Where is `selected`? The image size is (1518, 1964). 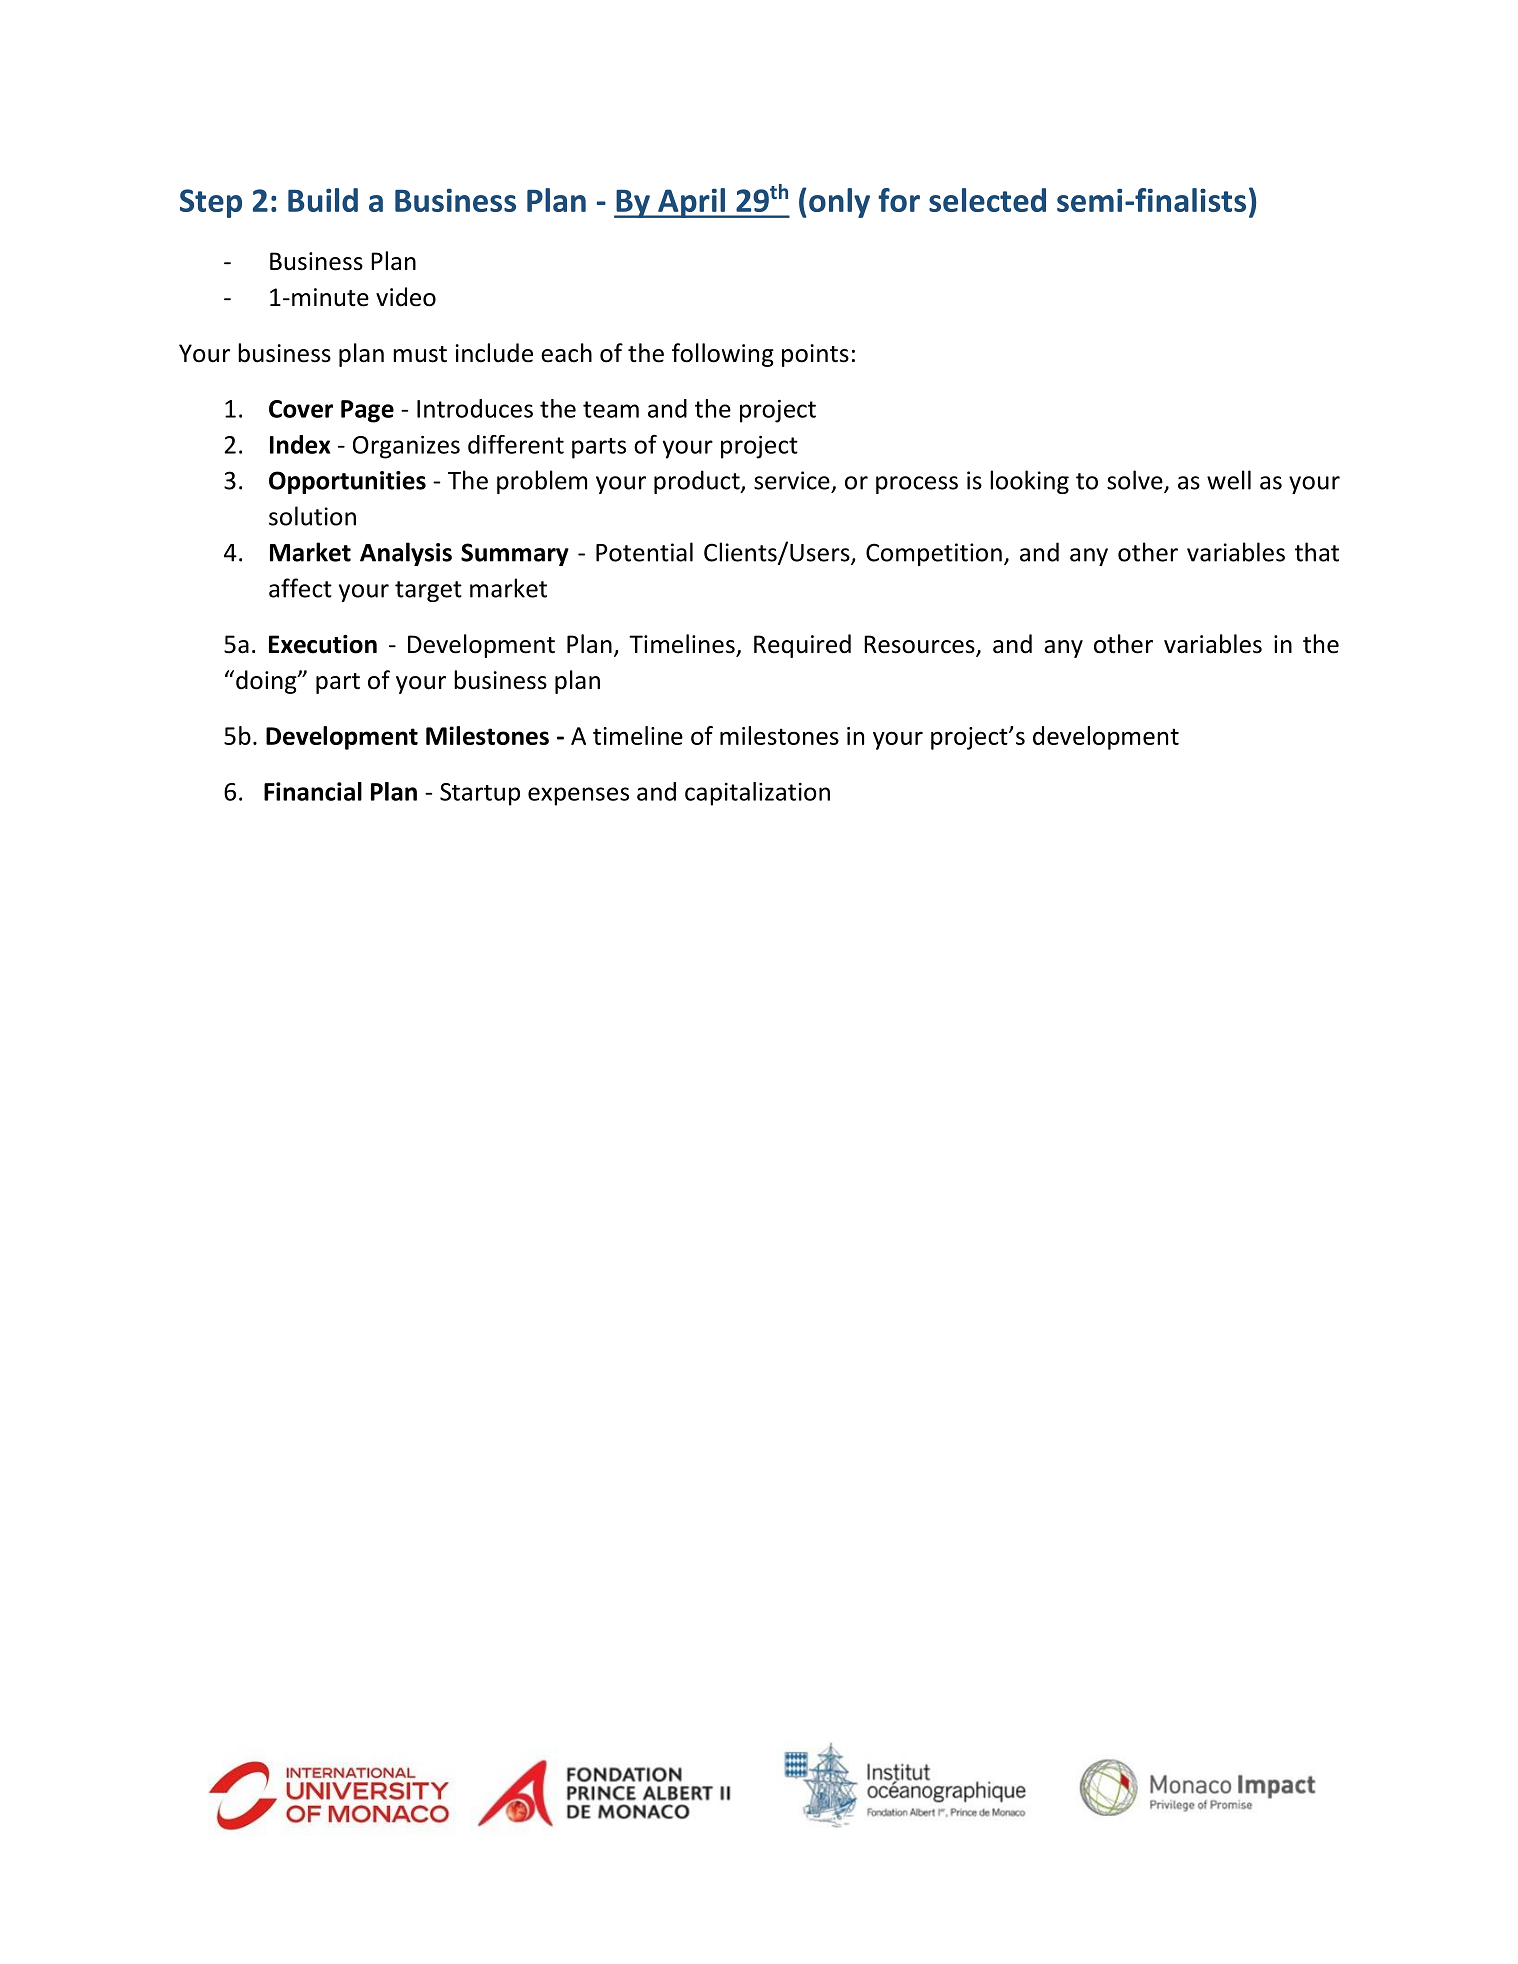
selected is located at coordinates (987, 200).
